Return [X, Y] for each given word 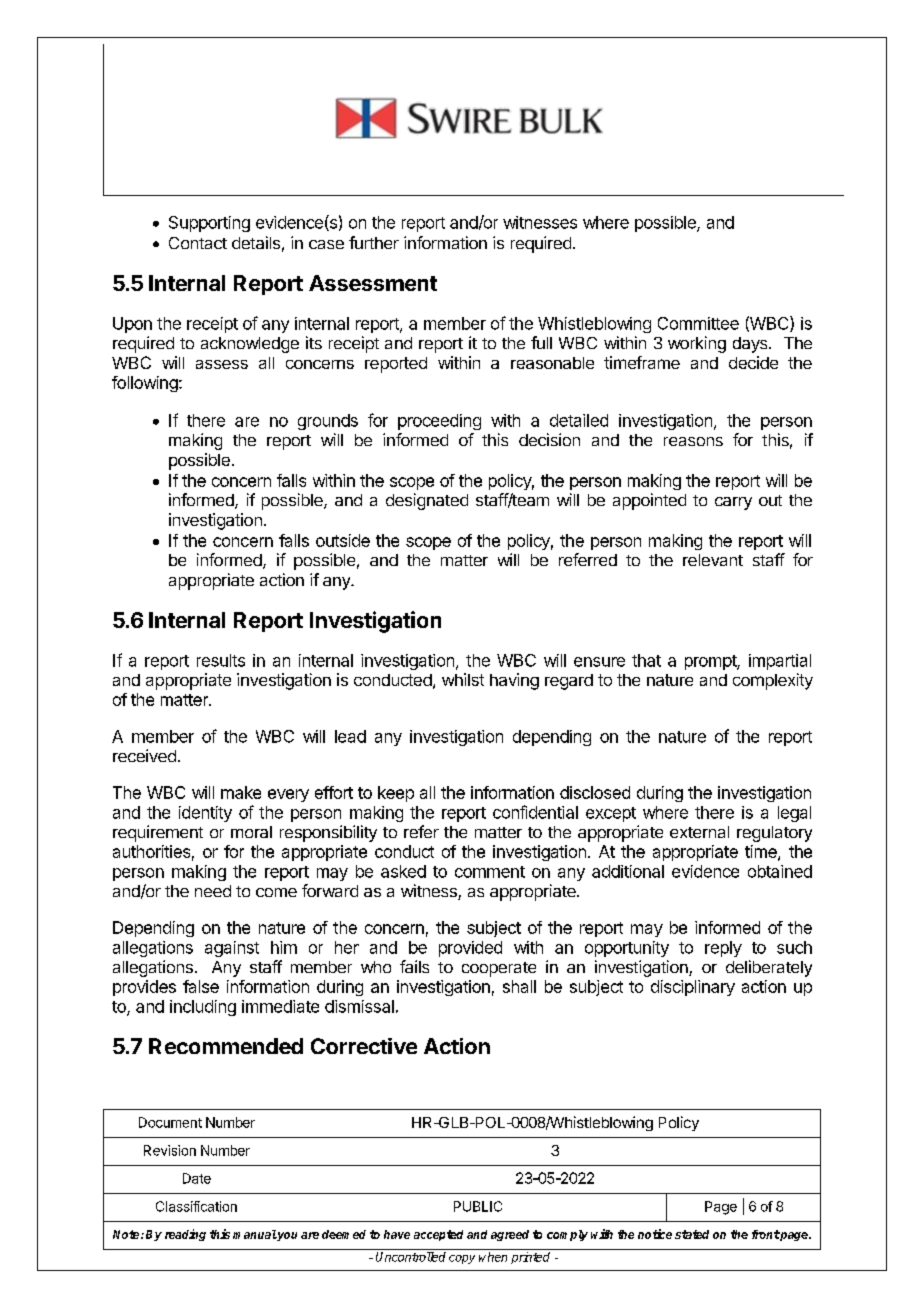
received [144, 755]
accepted [438, 1235]
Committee [698, 323]
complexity [773, 681]
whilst [463, 679]
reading [185, 1235]
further [374, 242]
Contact [198, 243]
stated [692, 1234]
